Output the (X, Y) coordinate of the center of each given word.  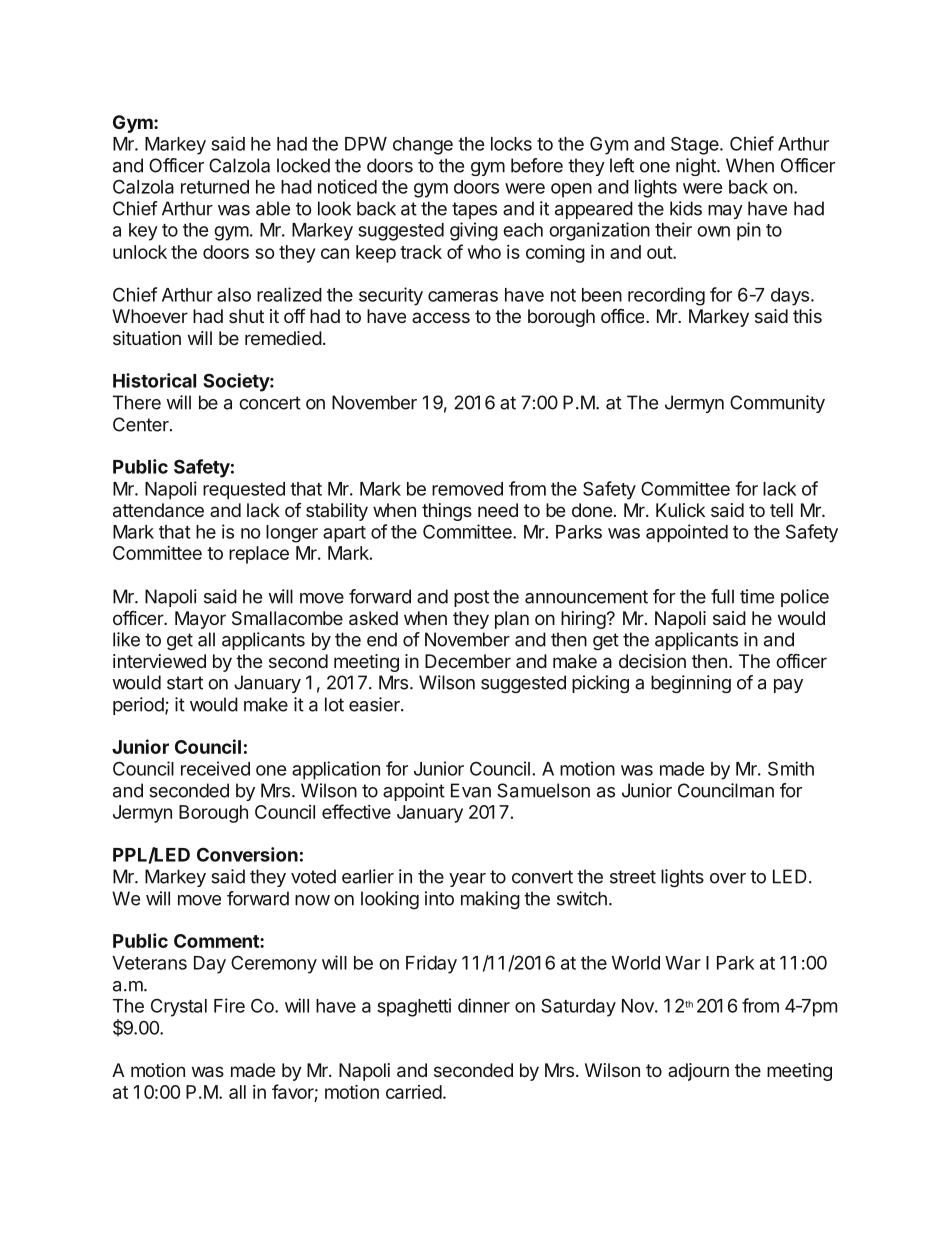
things (447, 512)
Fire (229, 1005)
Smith (791, 768)
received (215, 768)
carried (414, 1092)
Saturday (578, 1007)
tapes (474, 210)
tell (781, 510)
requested (244, 491)
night (697, 167)
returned (215, 187)
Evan (471, 790)
